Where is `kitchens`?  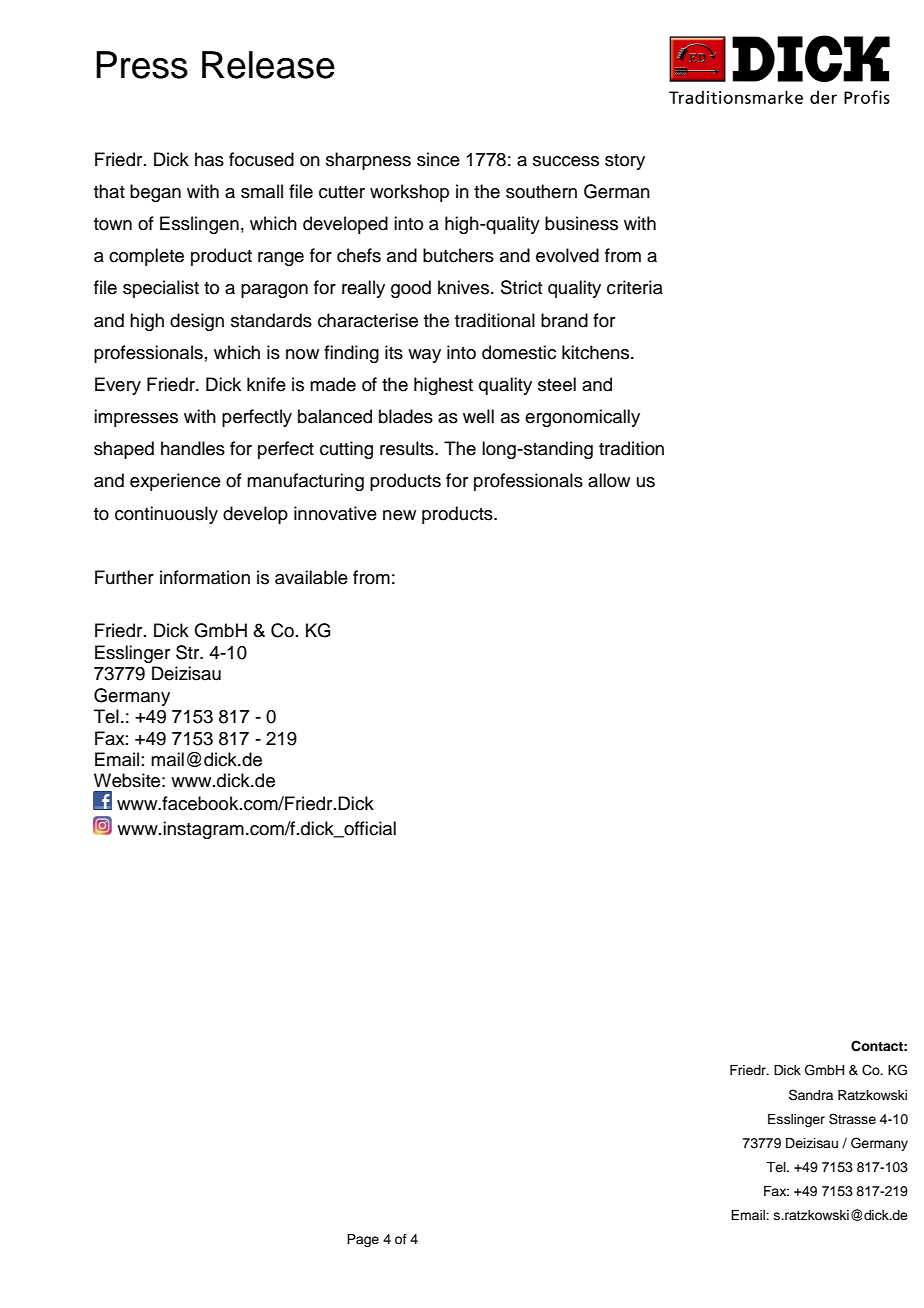
kitchens is located at coordinates (597, 352).
